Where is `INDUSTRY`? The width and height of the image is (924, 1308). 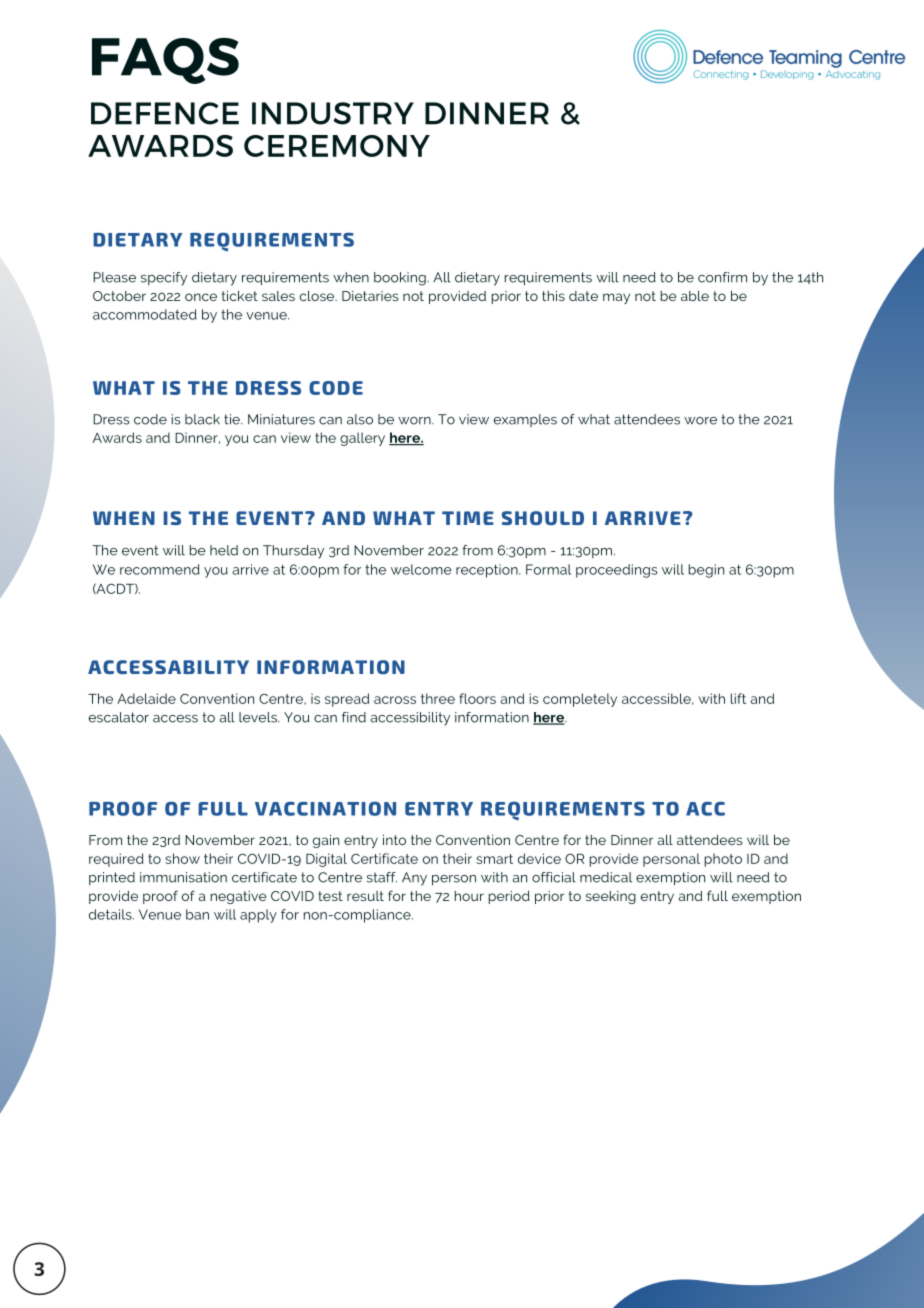
INDUSTRY is located at coordinates (333, 113).
